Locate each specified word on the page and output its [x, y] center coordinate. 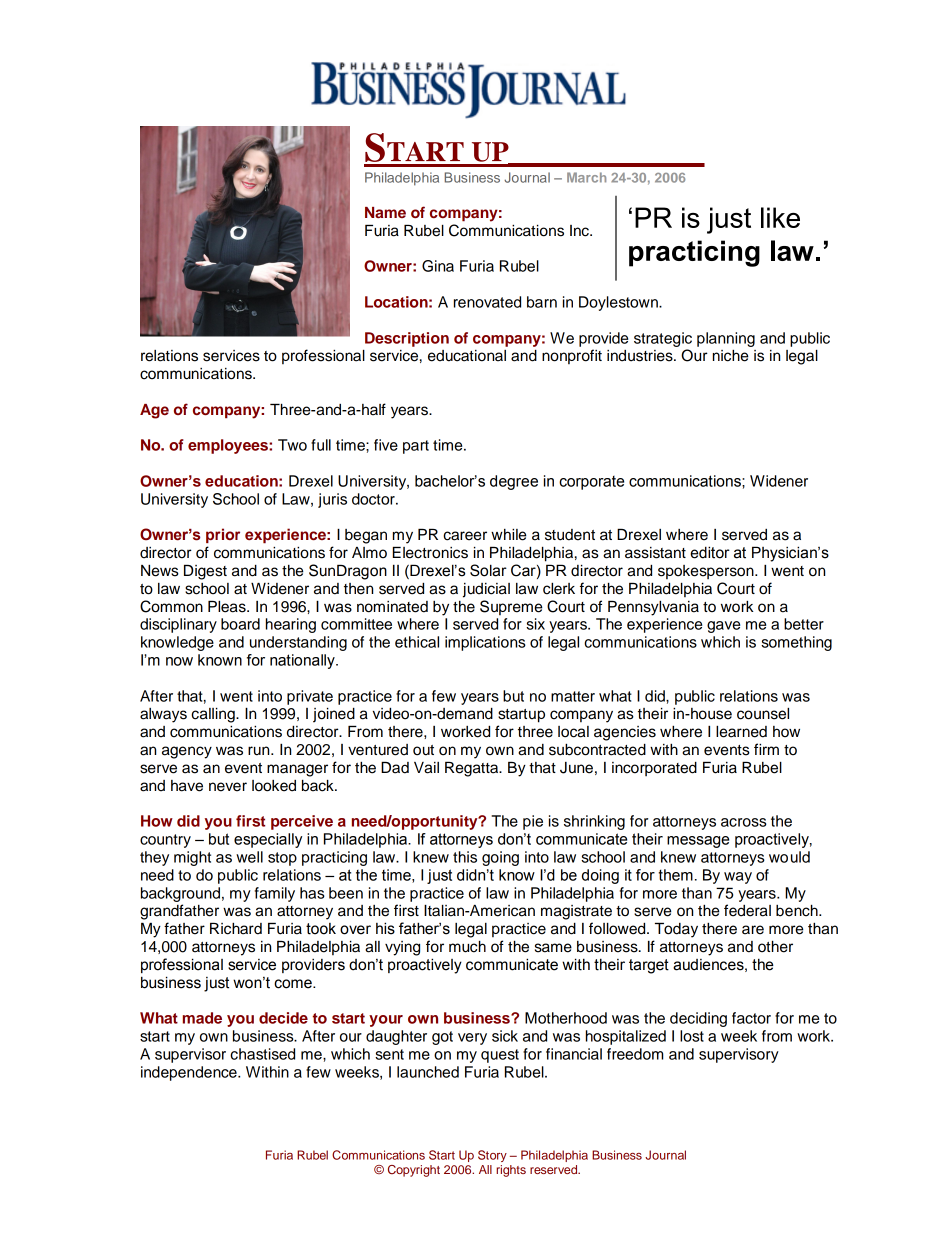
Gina [438, 266]
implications [485, 643]
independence [190, 1073]
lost [692, 1036]
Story [492, 1156]
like [780, 217]
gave [723, 627]
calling [214, 715]
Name [385, 212]
